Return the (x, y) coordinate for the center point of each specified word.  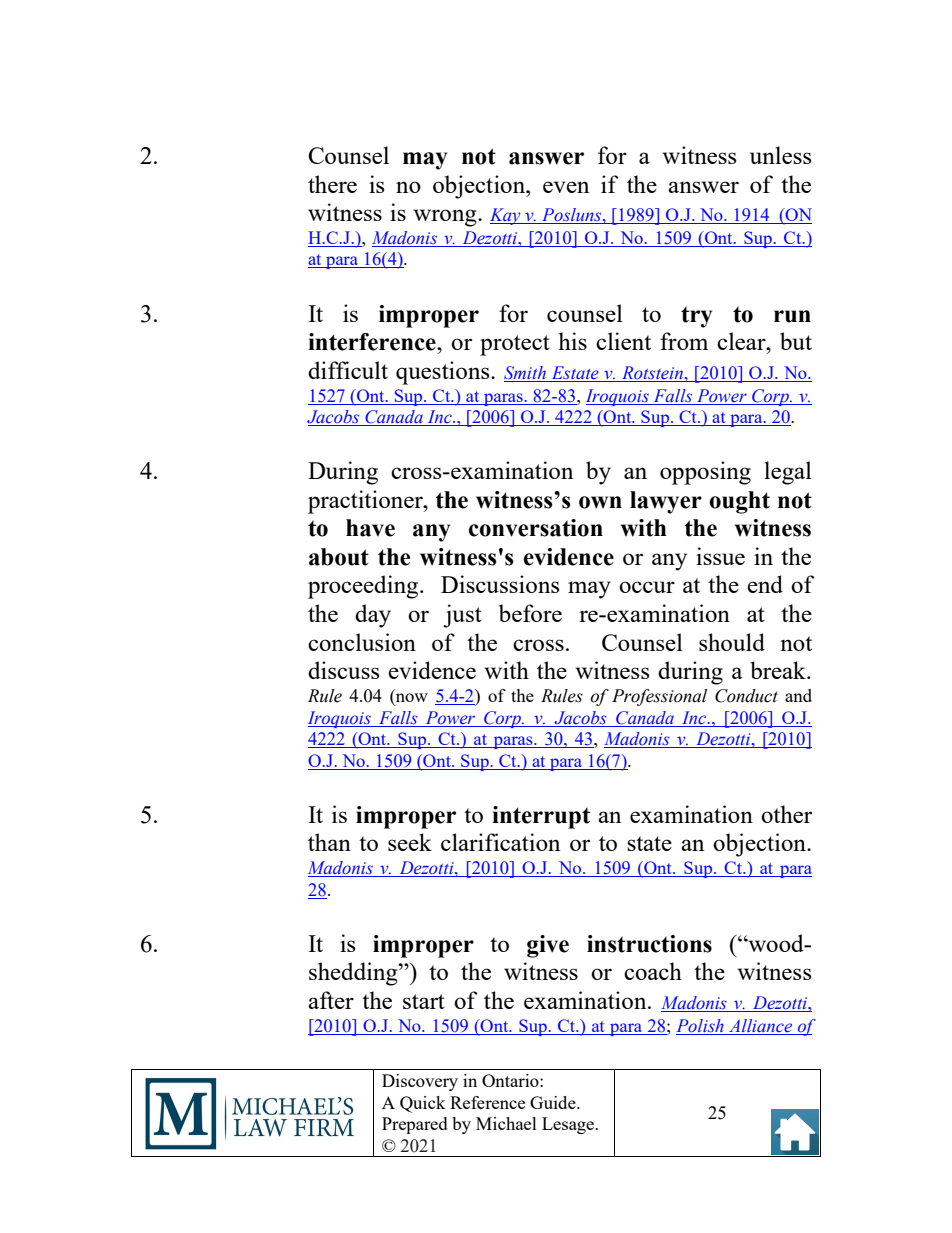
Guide (554, 1102)
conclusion (362, 642)
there (332, 184)
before (530, 613)
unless (781, 155)
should (732, 642)
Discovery (420, 1082)
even (566, 187)
